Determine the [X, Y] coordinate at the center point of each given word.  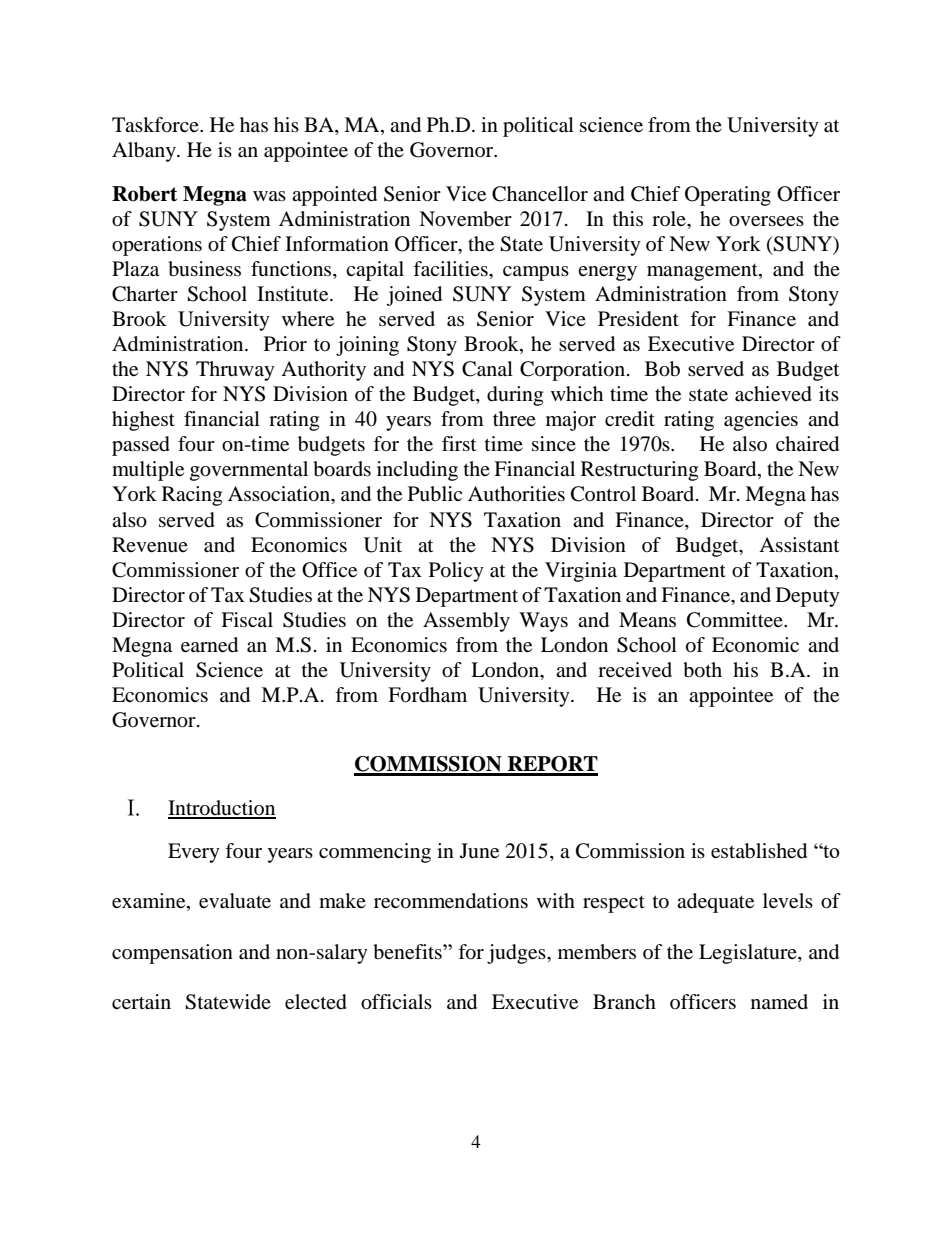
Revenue [150, 545]
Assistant [799, 545]
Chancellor [540, 194]
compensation [172, 954]
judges [517, 954]
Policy [456, 572]
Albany [145, 152]
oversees [766, 221]
